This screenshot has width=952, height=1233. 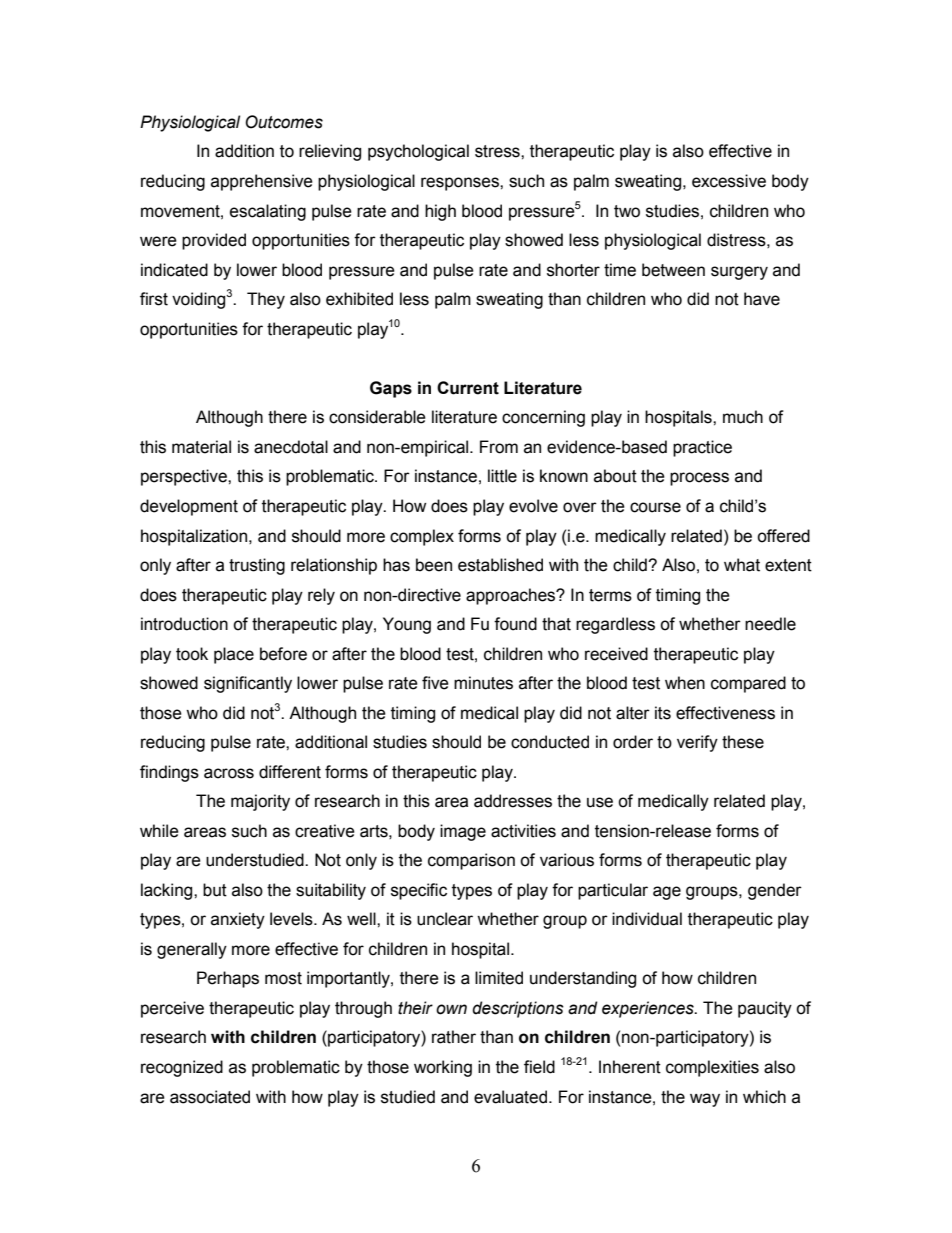 I want to click on but, so click(x=215, y=890).
